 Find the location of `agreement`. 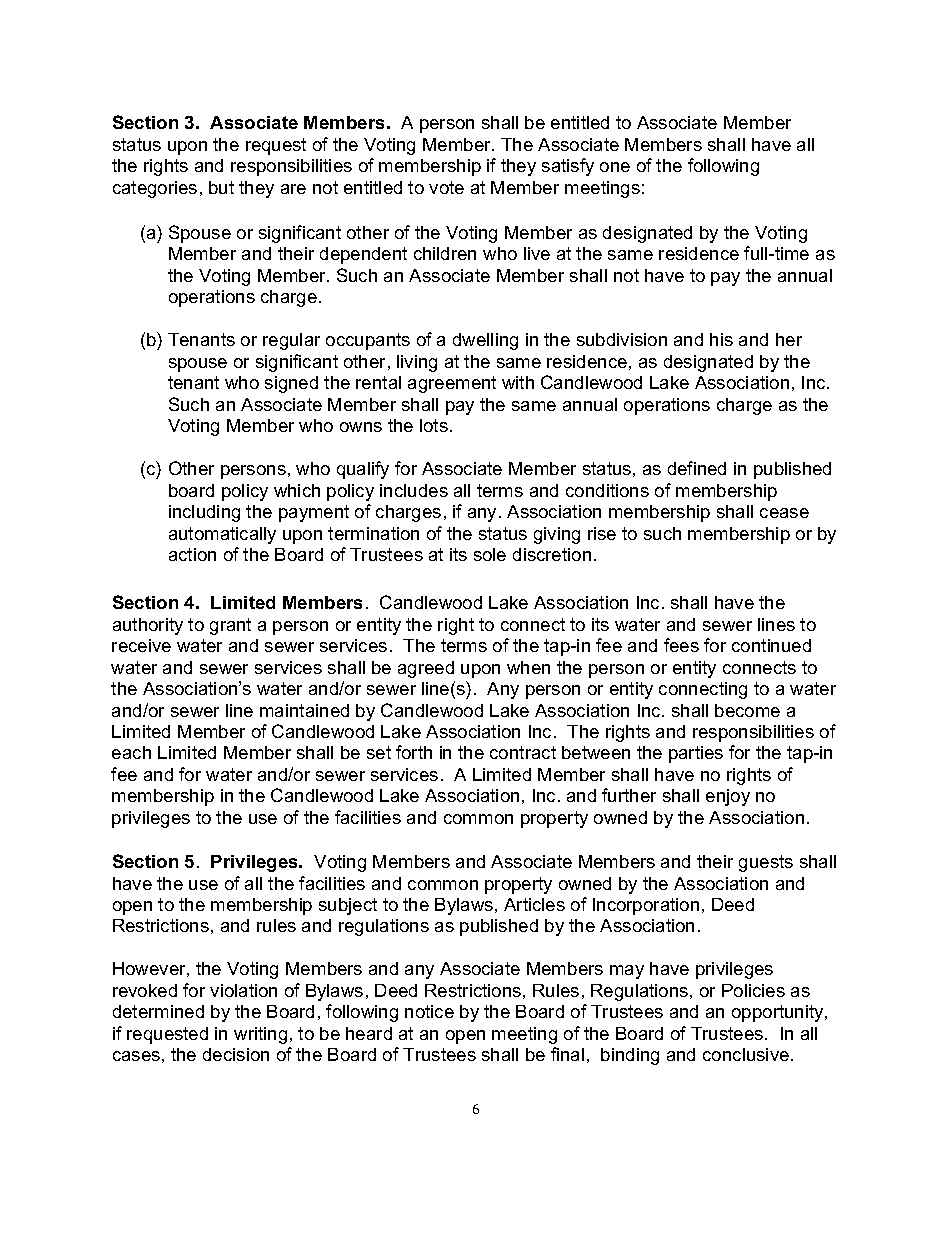

agreement is located at coordinates (452, 384).
